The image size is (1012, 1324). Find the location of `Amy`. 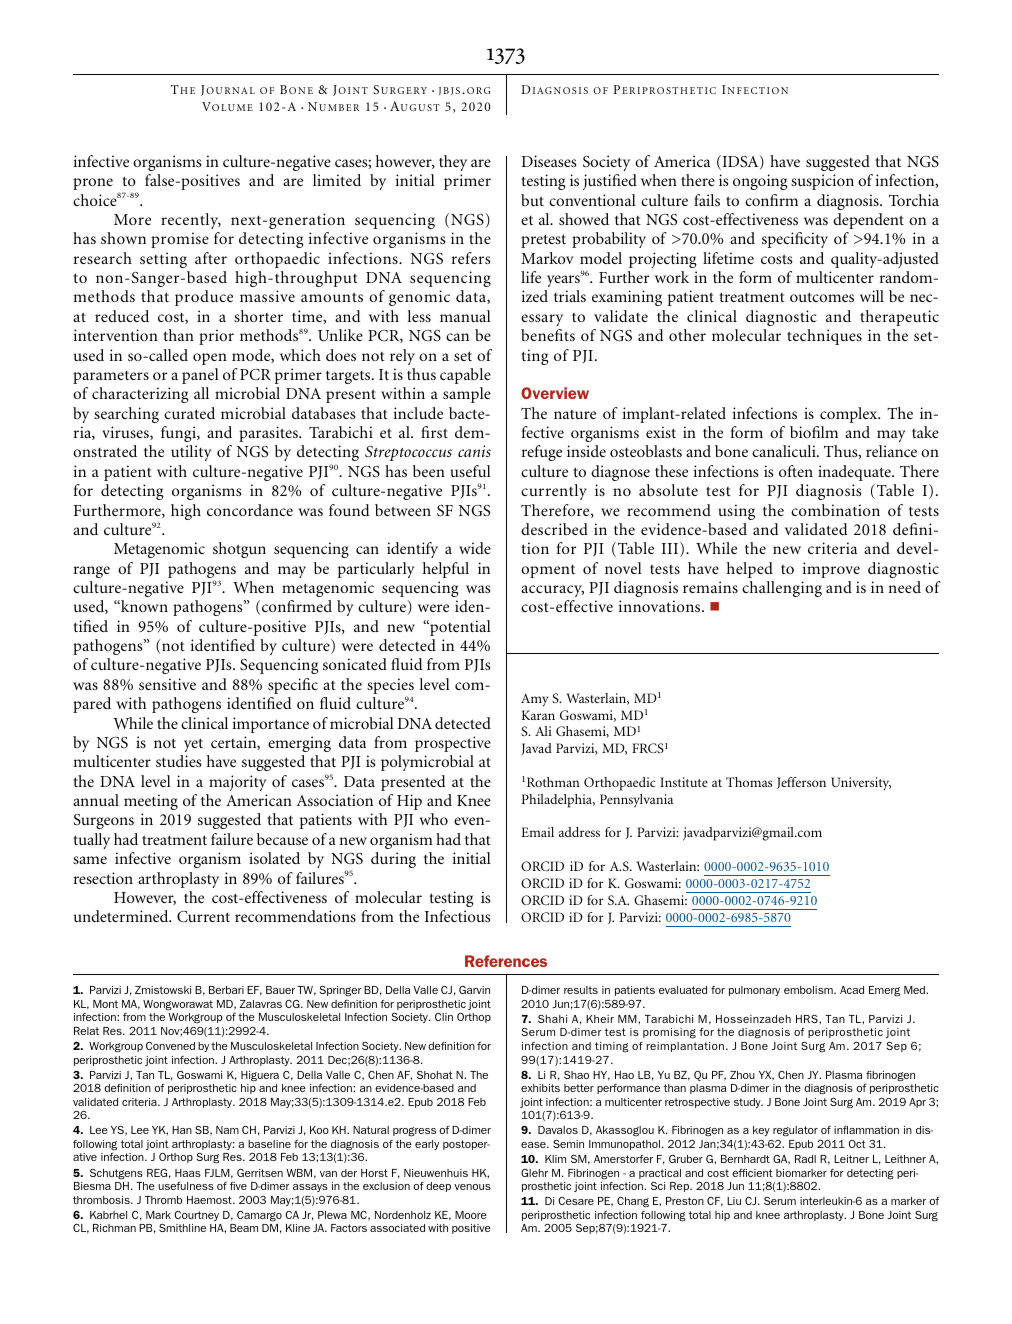

Amy is located at coordinates (534, 700).
